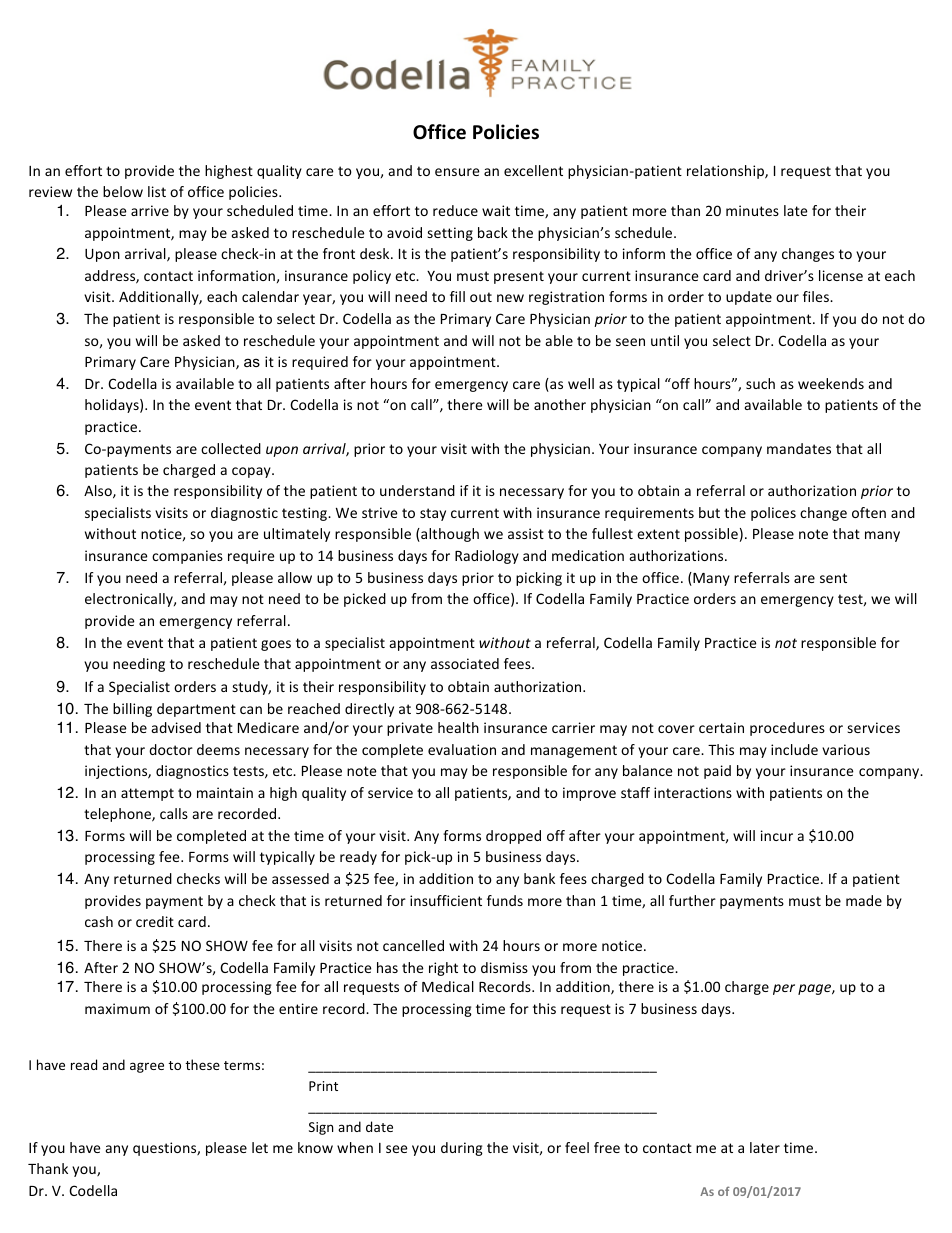  Describe the element at coordinates (150, 210) in the screenshot. I see `arrive` at that location.
